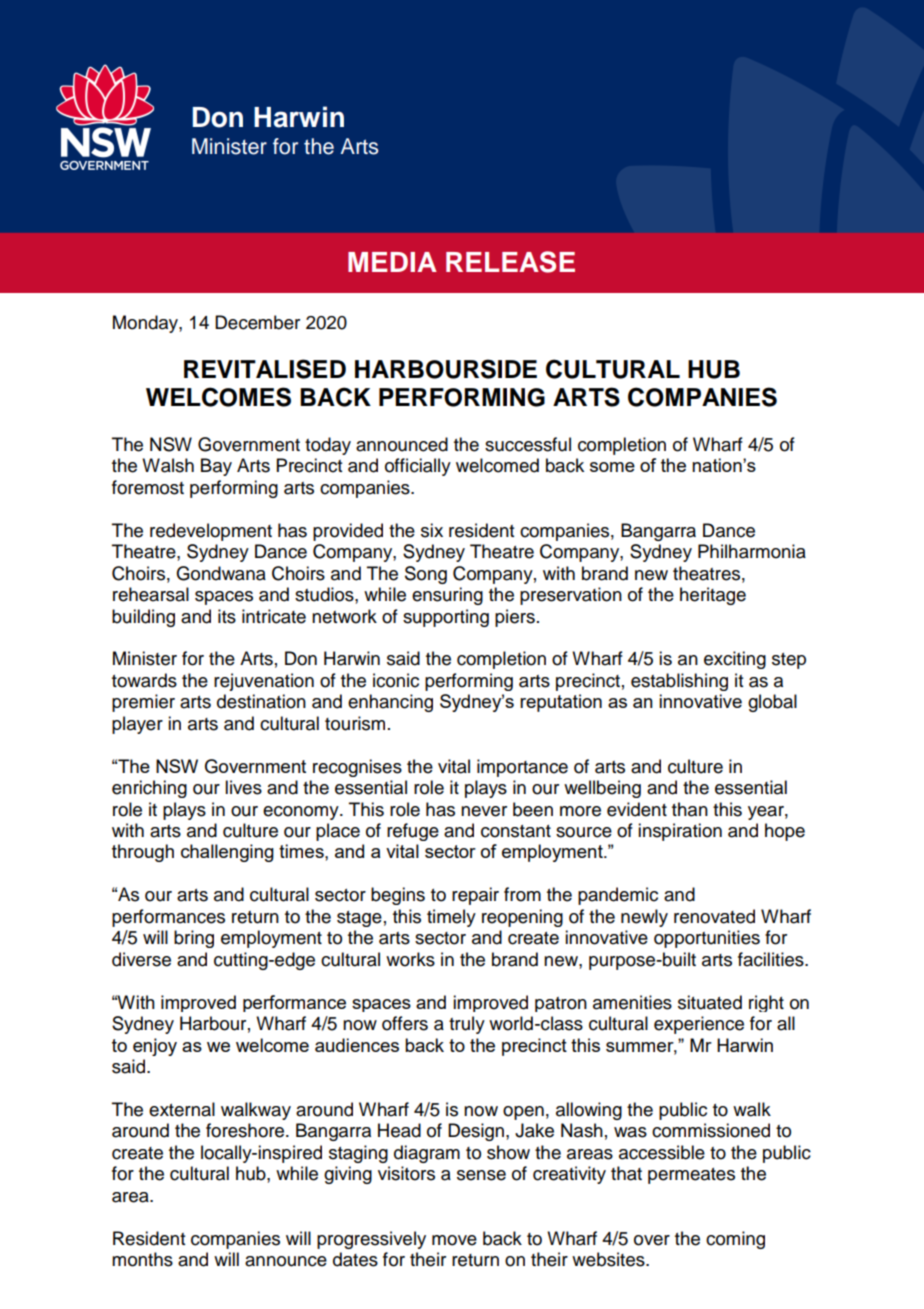  I want to click on timely, so click(451, 918).
